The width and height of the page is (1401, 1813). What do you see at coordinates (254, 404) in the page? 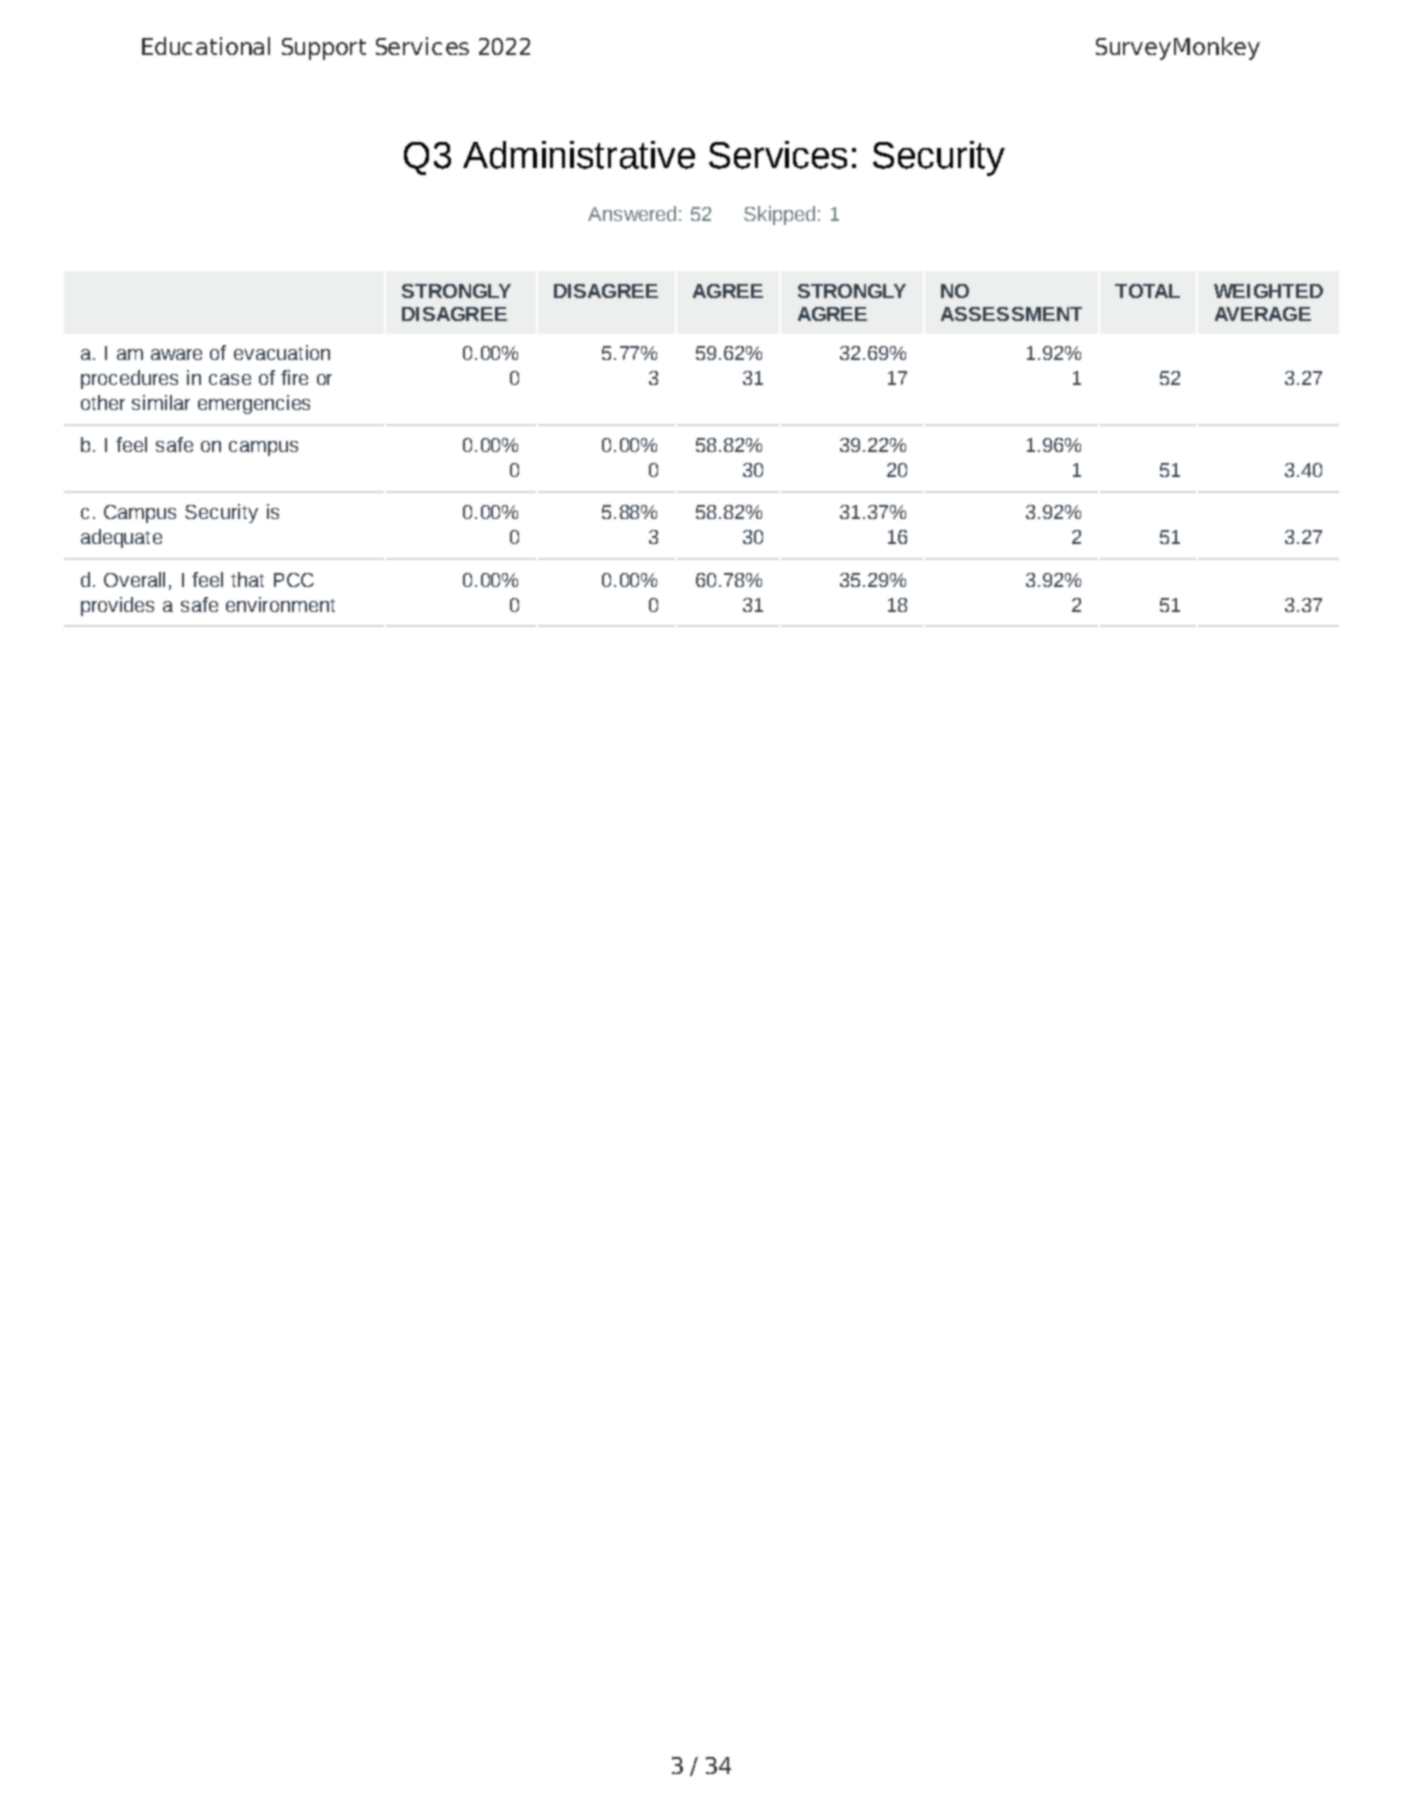
I see `emergencies` at bounding box center [254, 404].
